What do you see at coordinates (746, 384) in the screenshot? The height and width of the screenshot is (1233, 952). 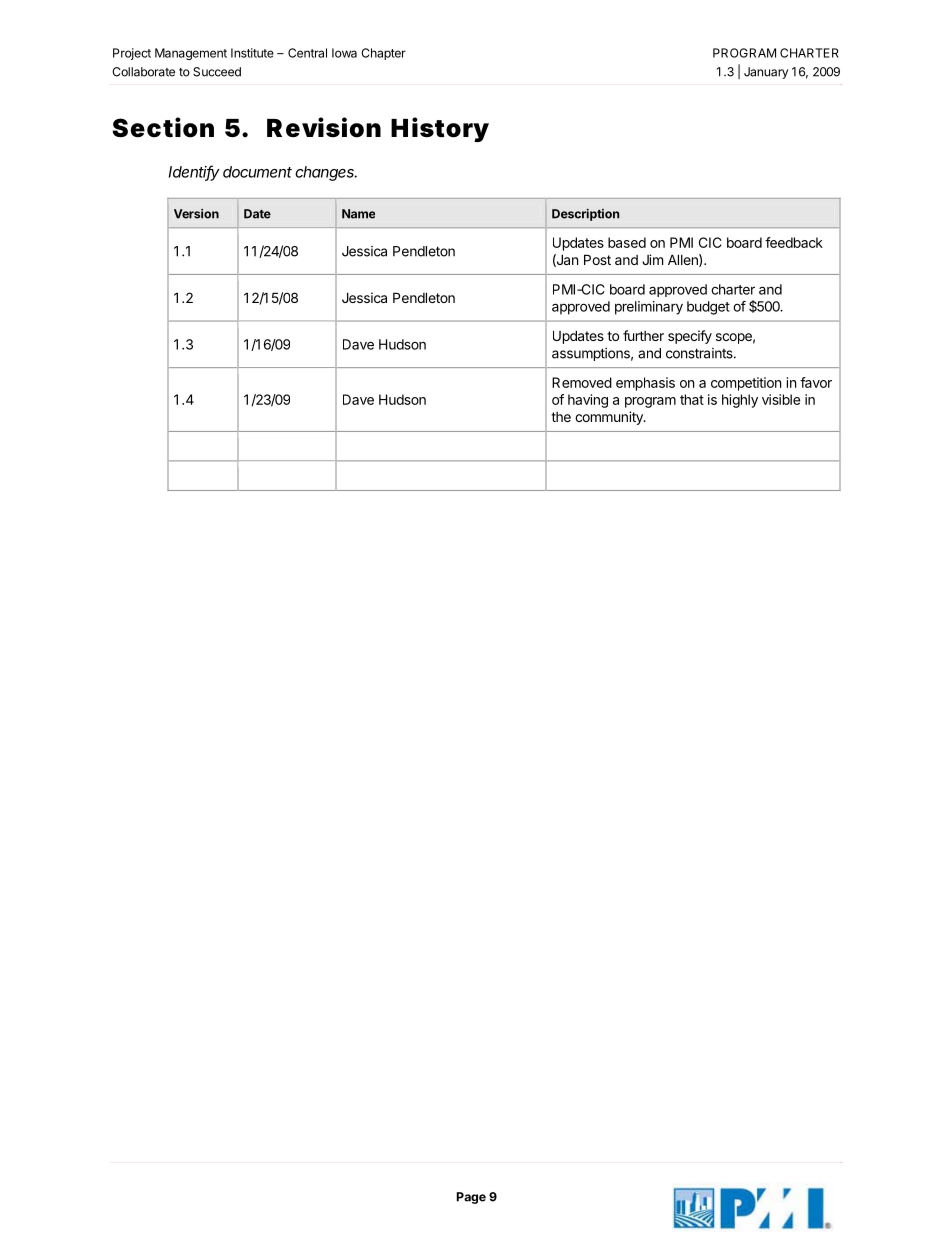 I see `competition` at bounding box center [746, 384].
